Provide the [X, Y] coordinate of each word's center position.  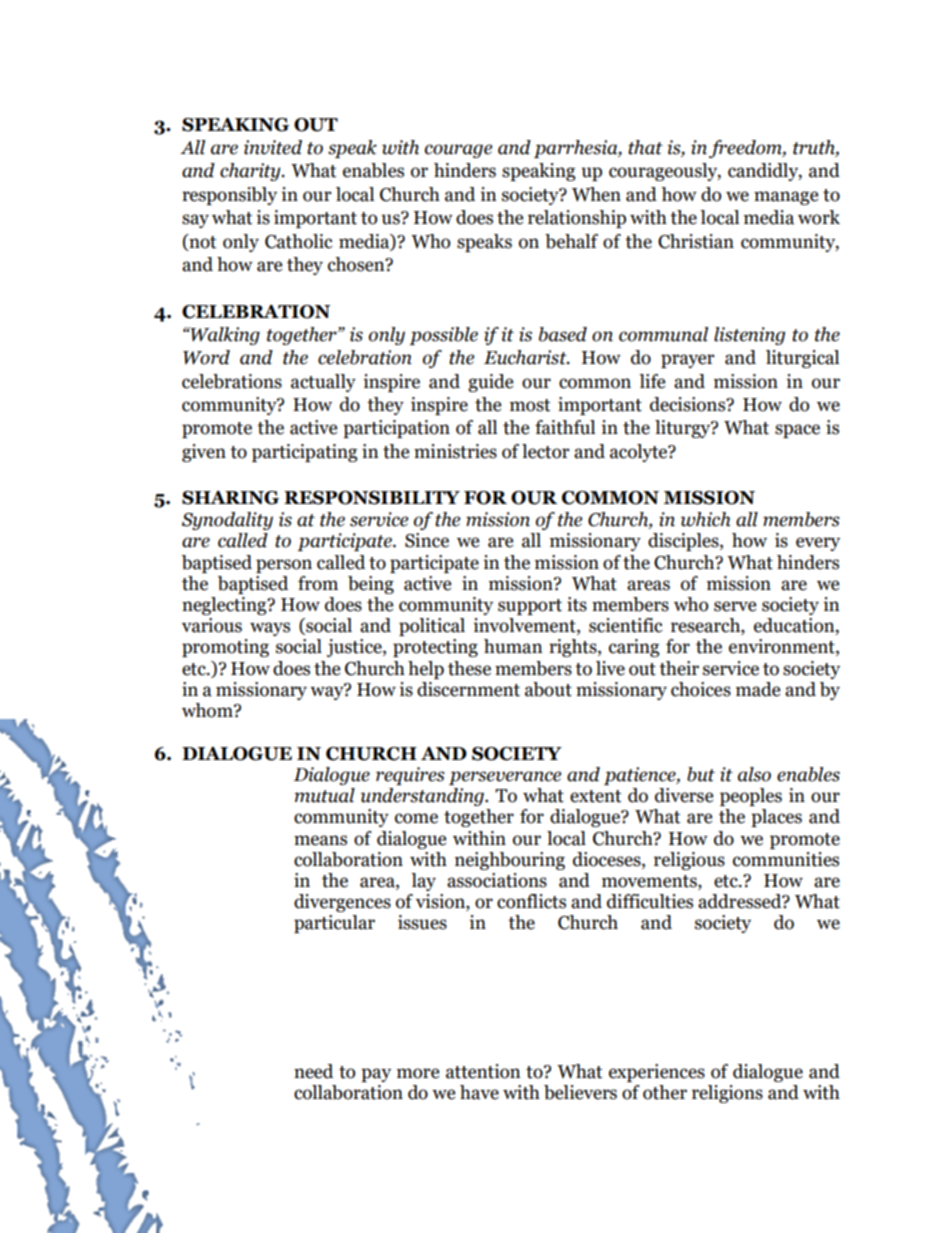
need [313, 1071]
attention [483, 1071]
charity [251, 172]
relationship [577, 219]
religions [727, 1094]
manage [786, 198]
